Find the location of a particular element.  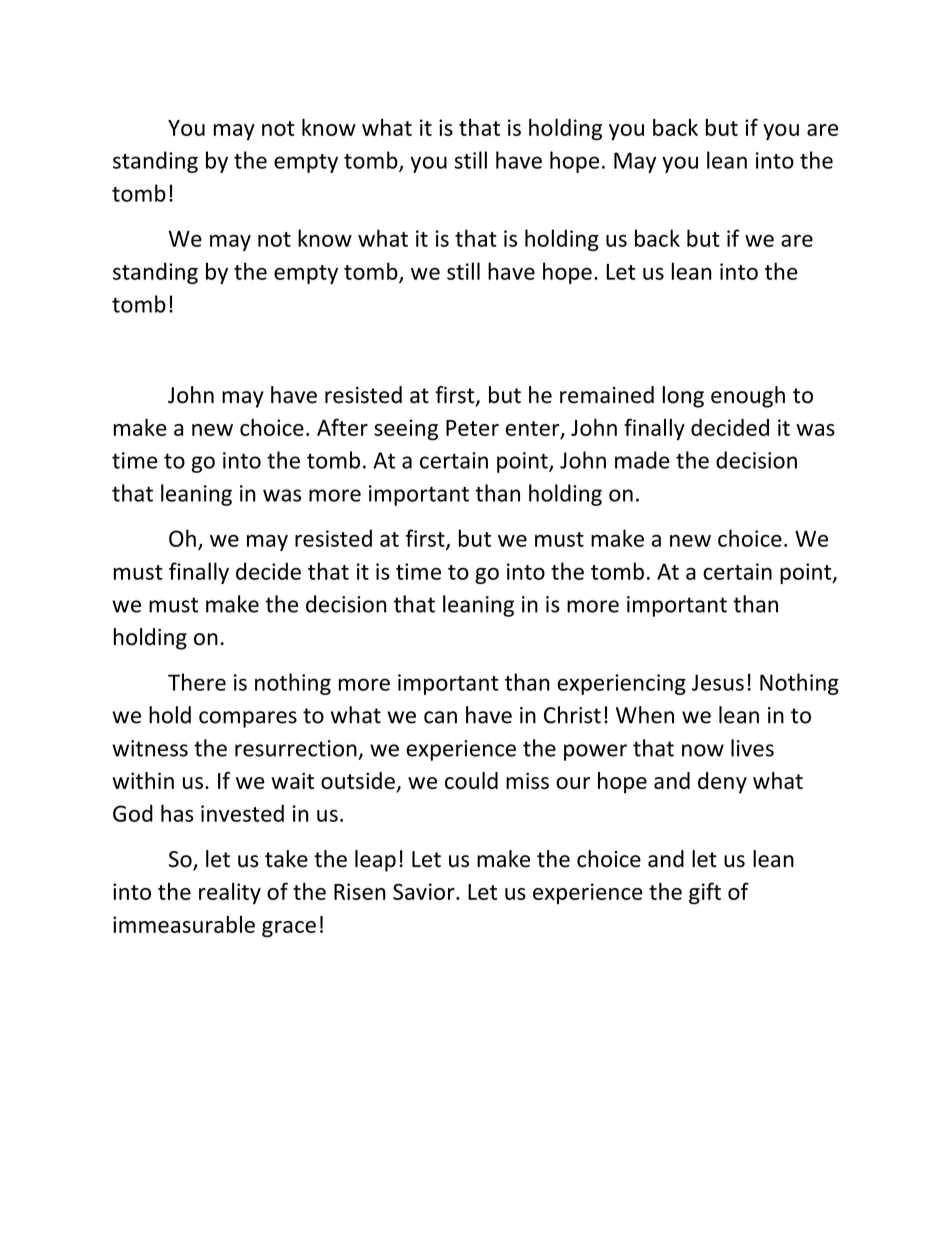

could is located at coordinates (471, 780).
